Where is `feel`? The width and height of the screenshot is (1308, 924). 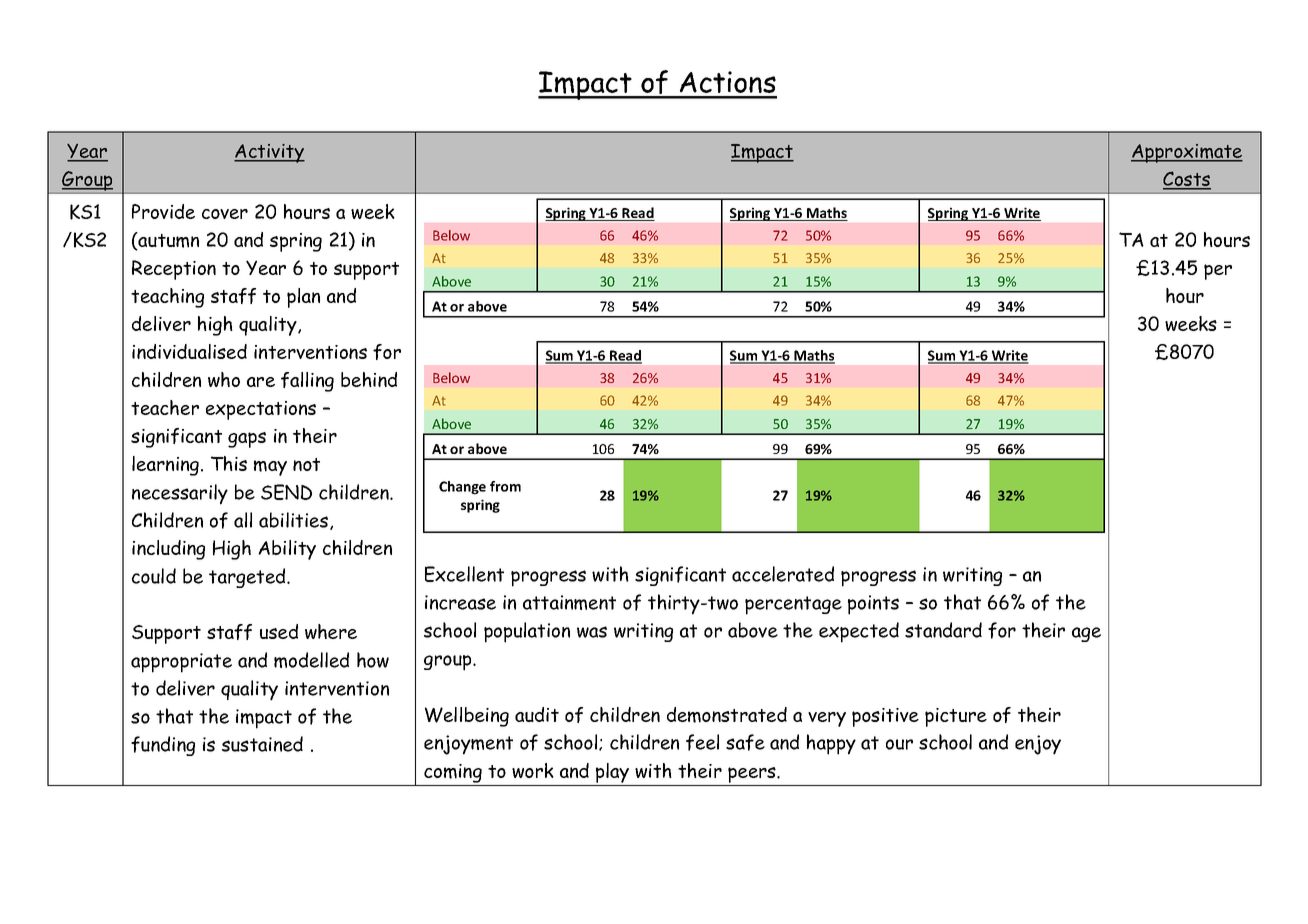
feel is located at coordinates (702, 742).
